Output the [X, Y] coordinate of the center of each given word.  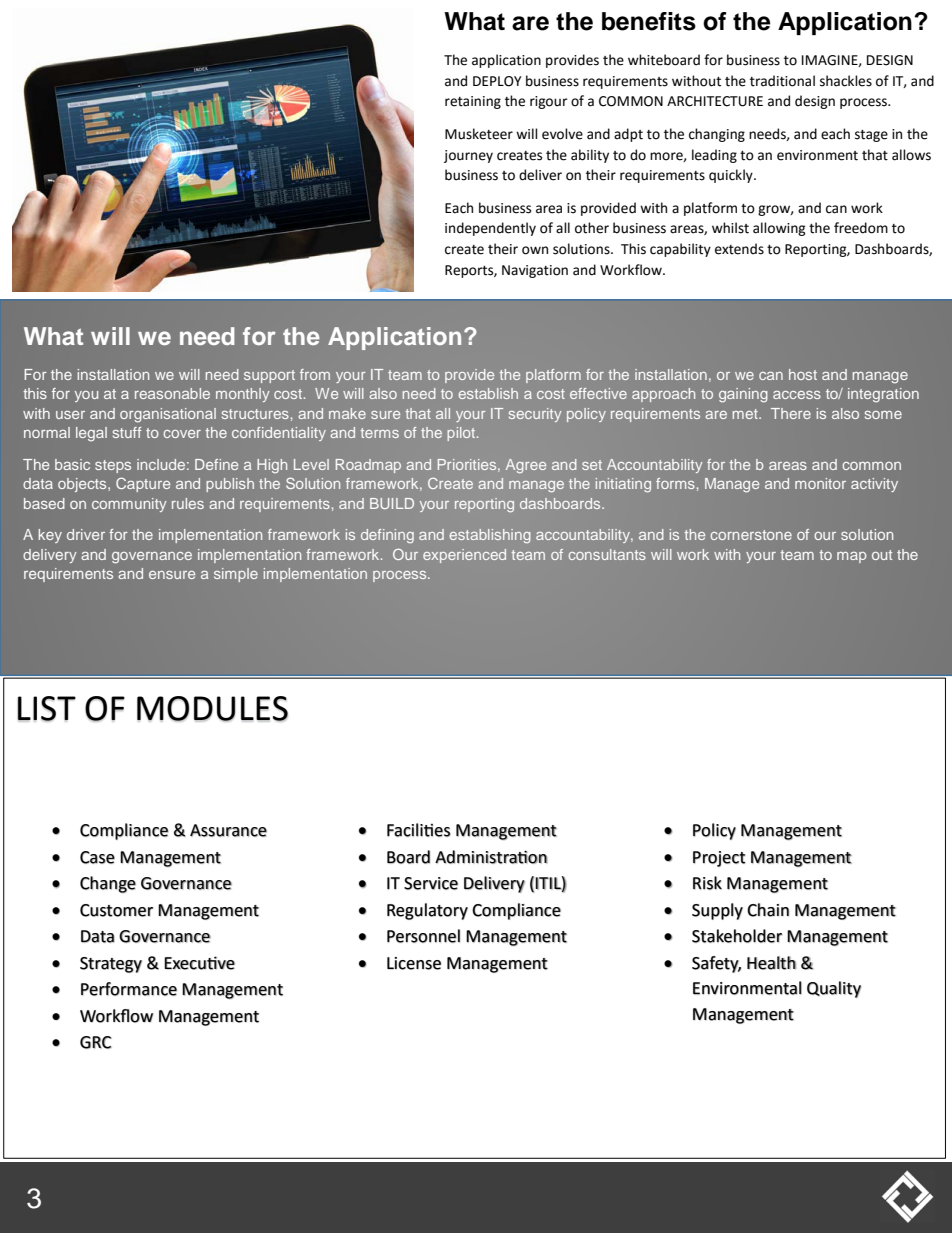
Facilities [419, 830]
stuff [127, 432]
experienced [464, 556]
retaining [473, 102]
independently [490, 229]
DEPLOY [497, 81]
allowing [779, 229]
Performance [129, 989]
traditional [782, 81]
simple [236, 575]
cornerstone [751, 535]
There [791, 413]
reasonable [172, 393]
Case [97, 857]
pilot [462, 434]
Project [719, 859]
